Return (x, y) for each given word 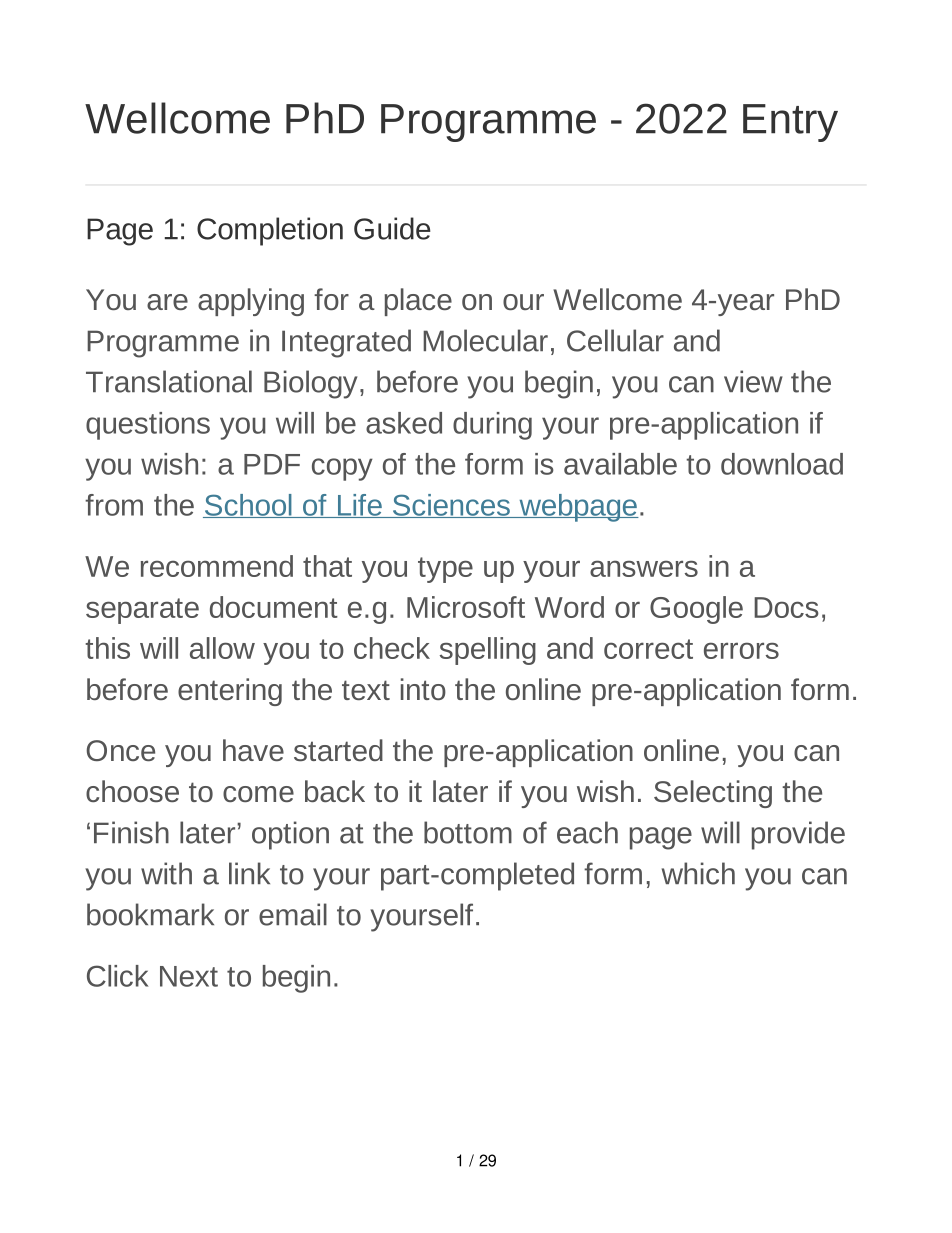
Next (189, 976)
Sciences (451, 506)
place (418, 302)
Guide (392, 228)
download (782, 464)
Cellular (615, 340)
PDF (272, 464)
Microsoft (466, 607)
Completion (270, 231)
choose (132, 791)
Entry (790, 123)
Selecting (713, 794)
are (167, 302)
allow (222, 648)
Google (696, 610)
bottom (468, 832)
